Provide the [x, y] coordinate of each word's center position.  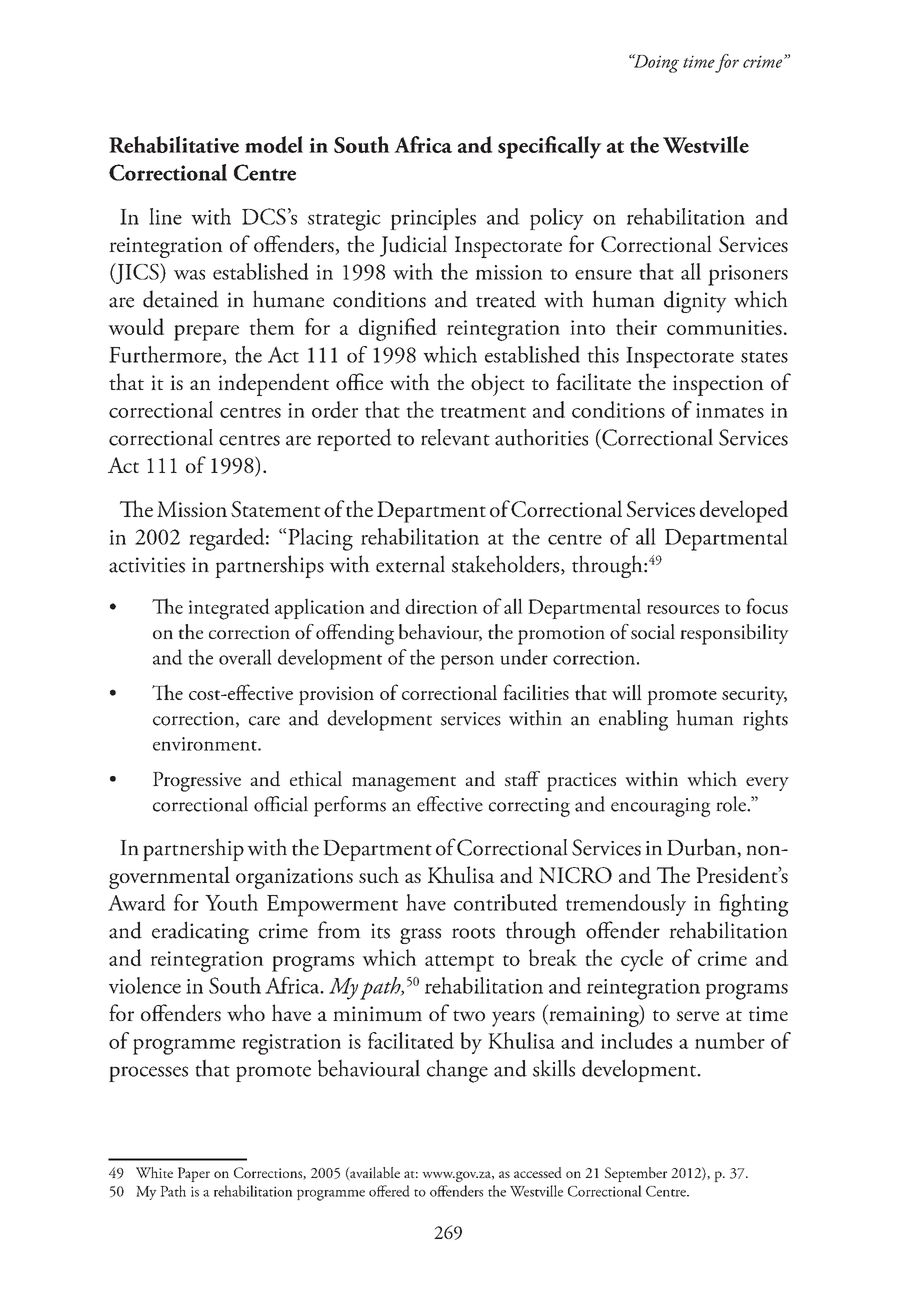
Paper [194, 1174]
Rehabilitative [174, 144]
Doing [655, 63]
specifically [550, 147]
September [636, 1174]
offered [389, 1191]
